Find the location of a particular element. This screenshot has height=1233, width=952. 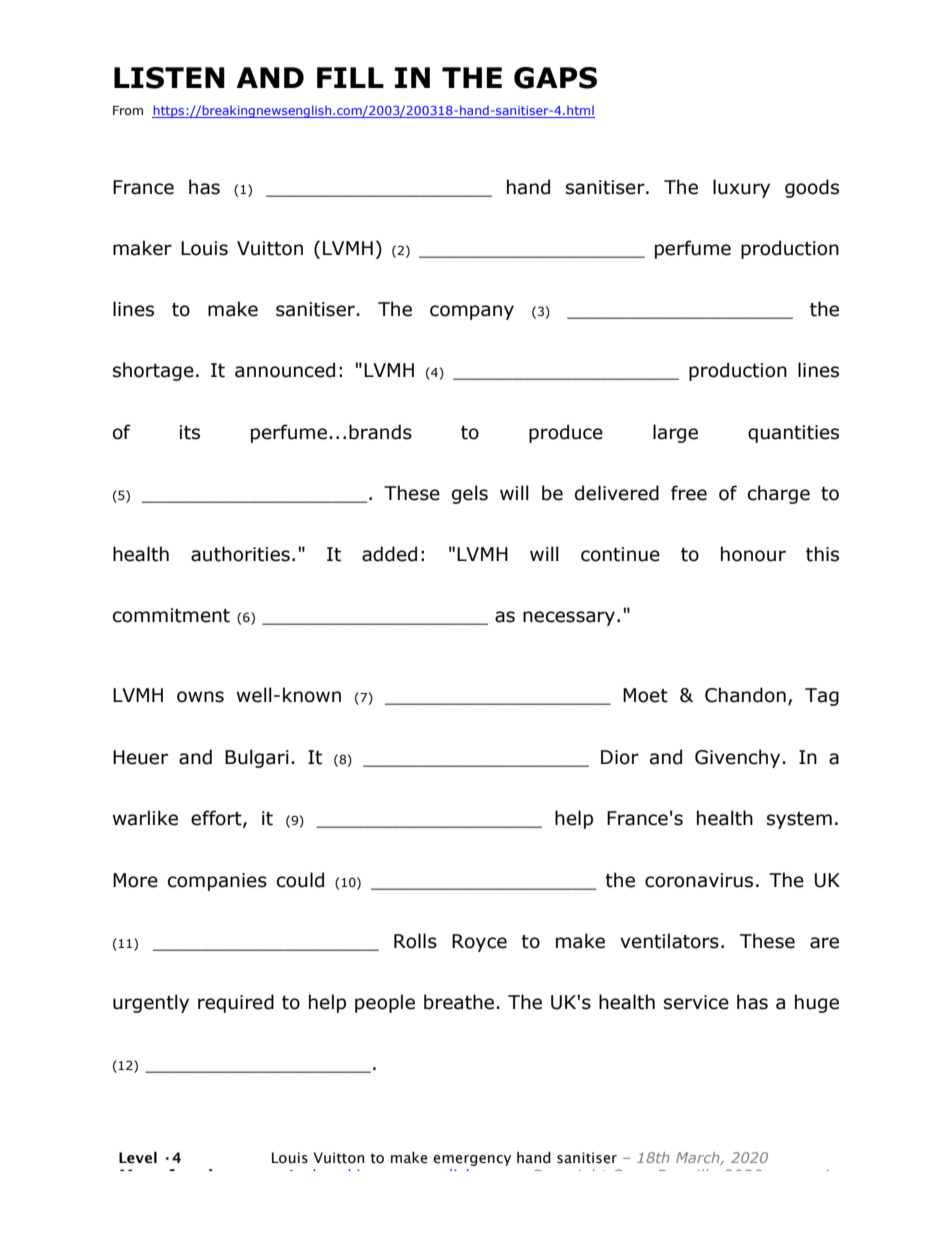

GAPS is located at coordinates (555, 78).
